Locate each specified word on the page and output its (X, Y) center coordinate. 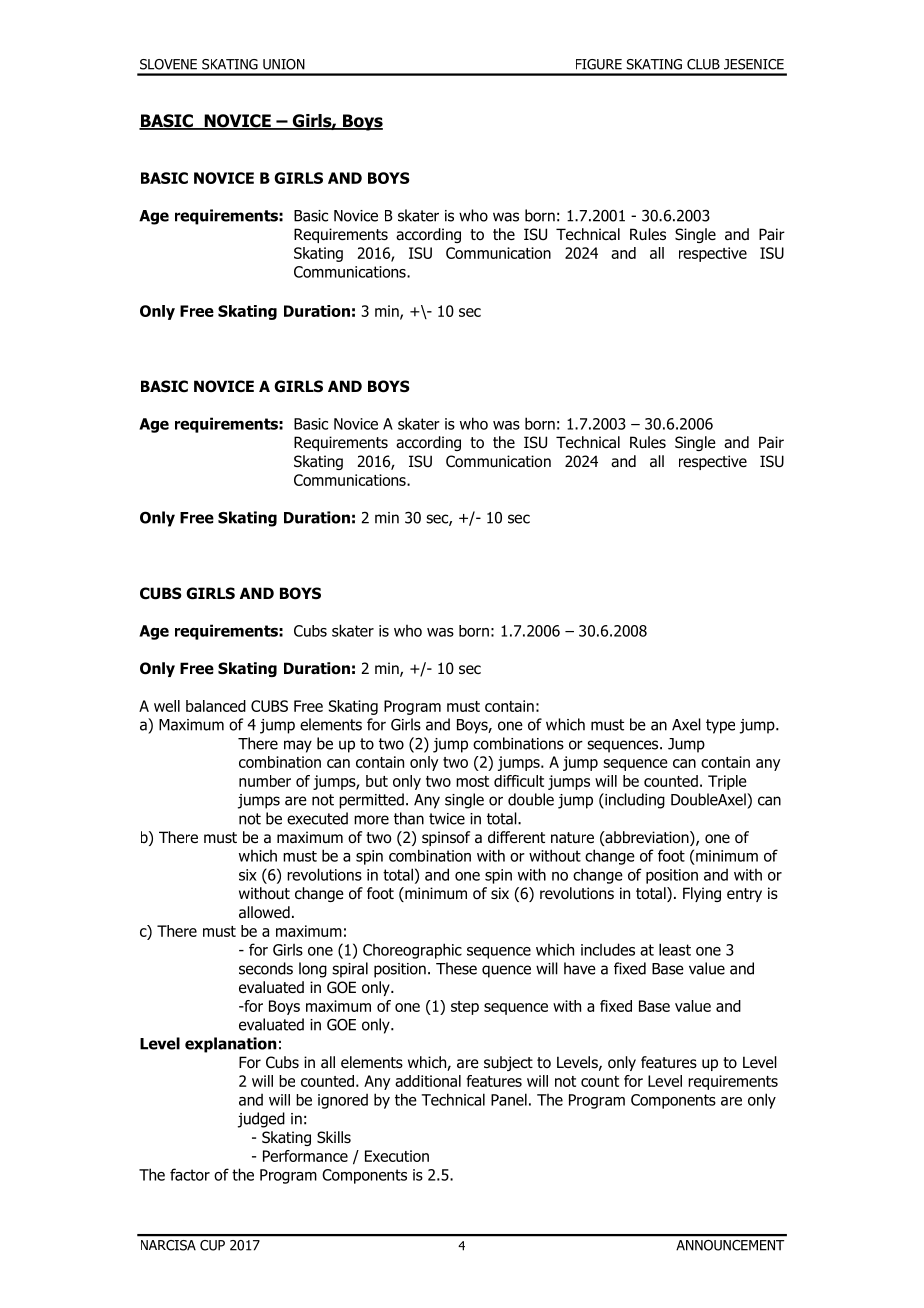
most (472, 781)
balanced (216, 706)
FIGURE (599, 64)
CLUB (703, 64)
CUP (212, 1245)
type (720, 726)
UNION (284, 64)
